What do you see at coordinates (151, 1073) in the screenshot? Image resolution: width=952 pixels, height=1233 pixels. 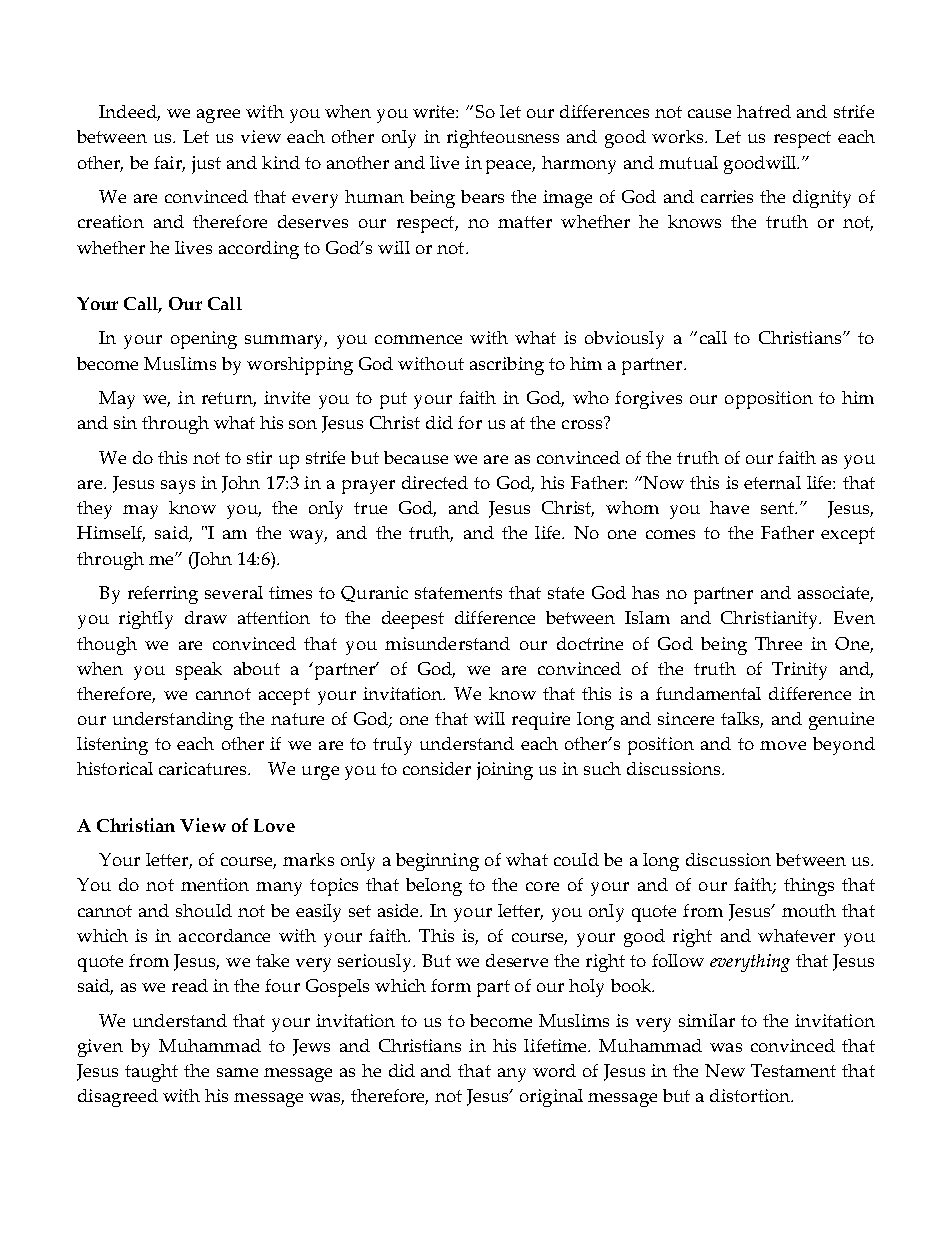 I see `taught` at bounding box center [151, 1073].
